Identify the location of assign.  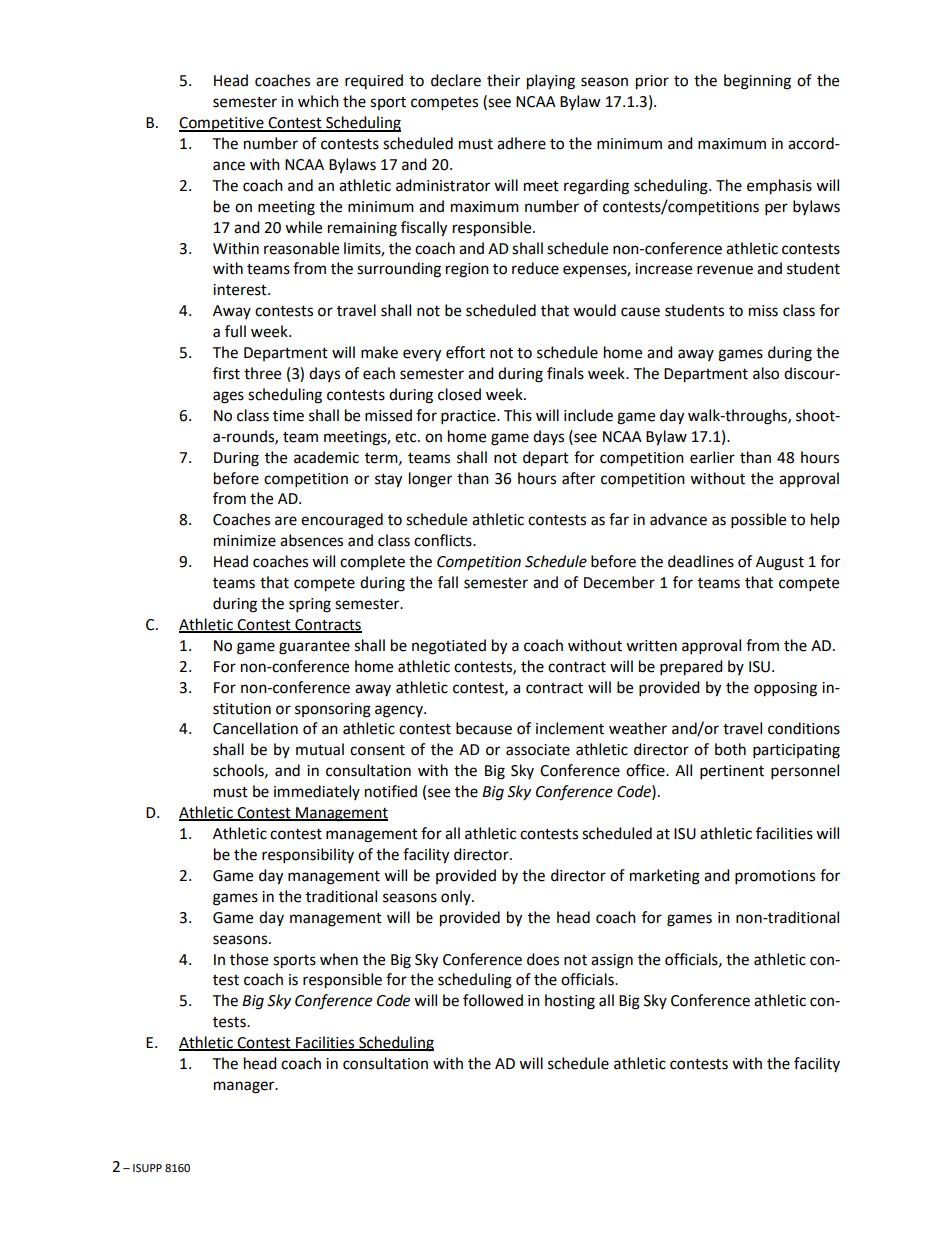
(612, 961).
